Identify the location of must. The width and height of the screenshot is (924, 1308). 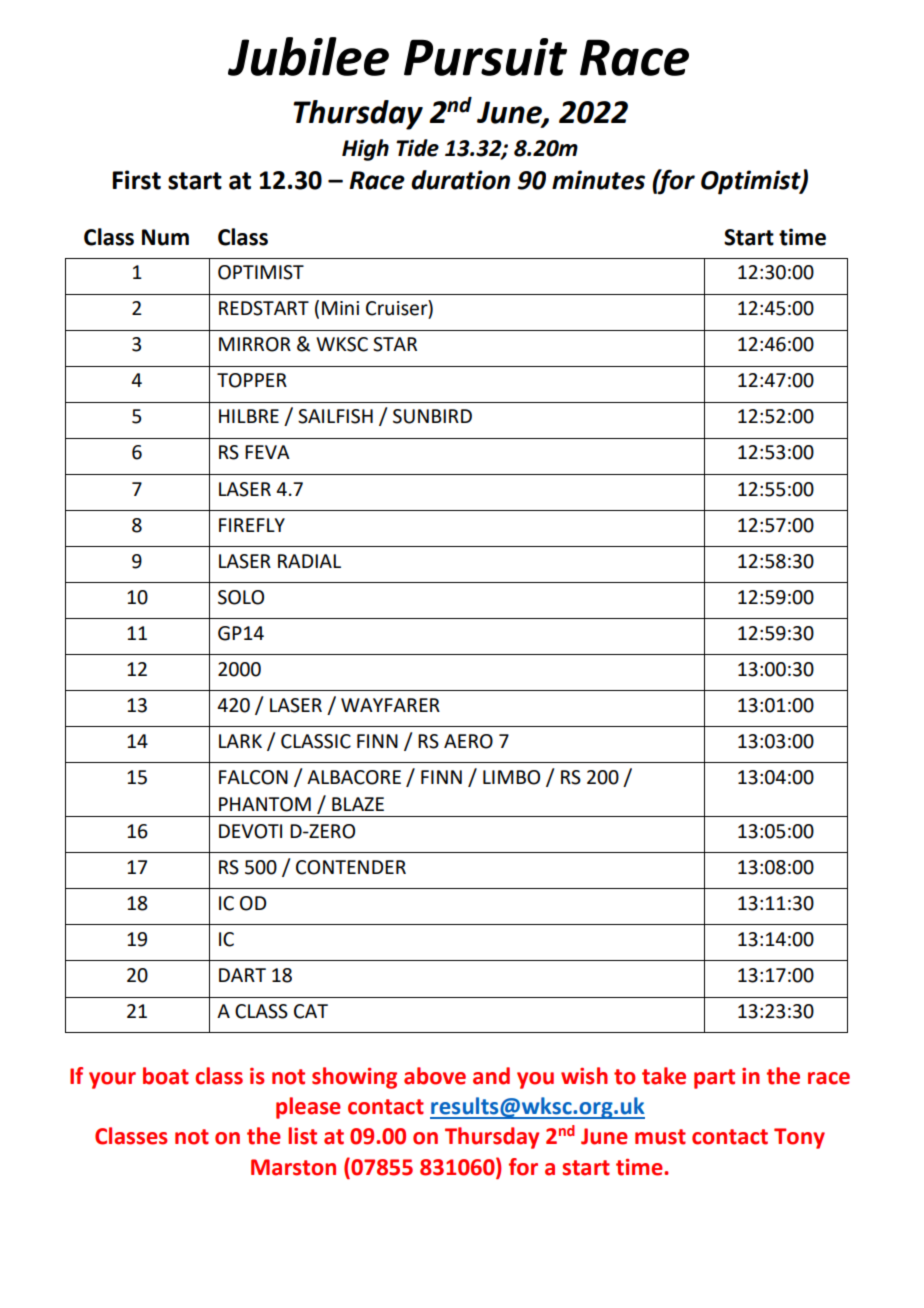
(660, 1137).
